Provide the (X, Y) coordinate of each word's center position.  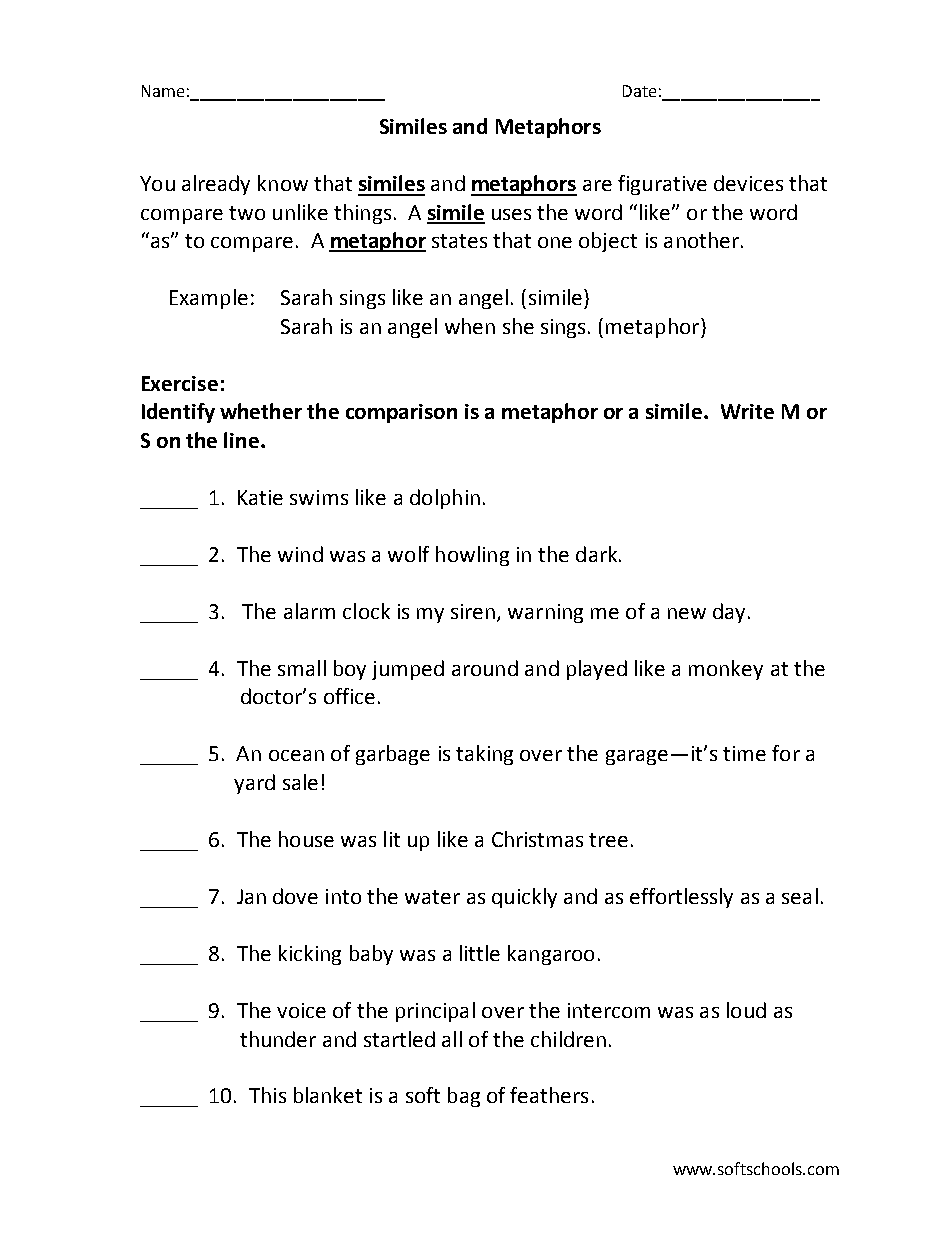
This (267, 1095)
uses (511, 214)
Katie (260, 497)
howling (472, 556)
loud (746, 1010)
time (744, 753)
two (247, 213)
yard (254, 784)
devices (748, 183)
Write (747, 411)
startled (399, 1039)
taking (484, 755)
